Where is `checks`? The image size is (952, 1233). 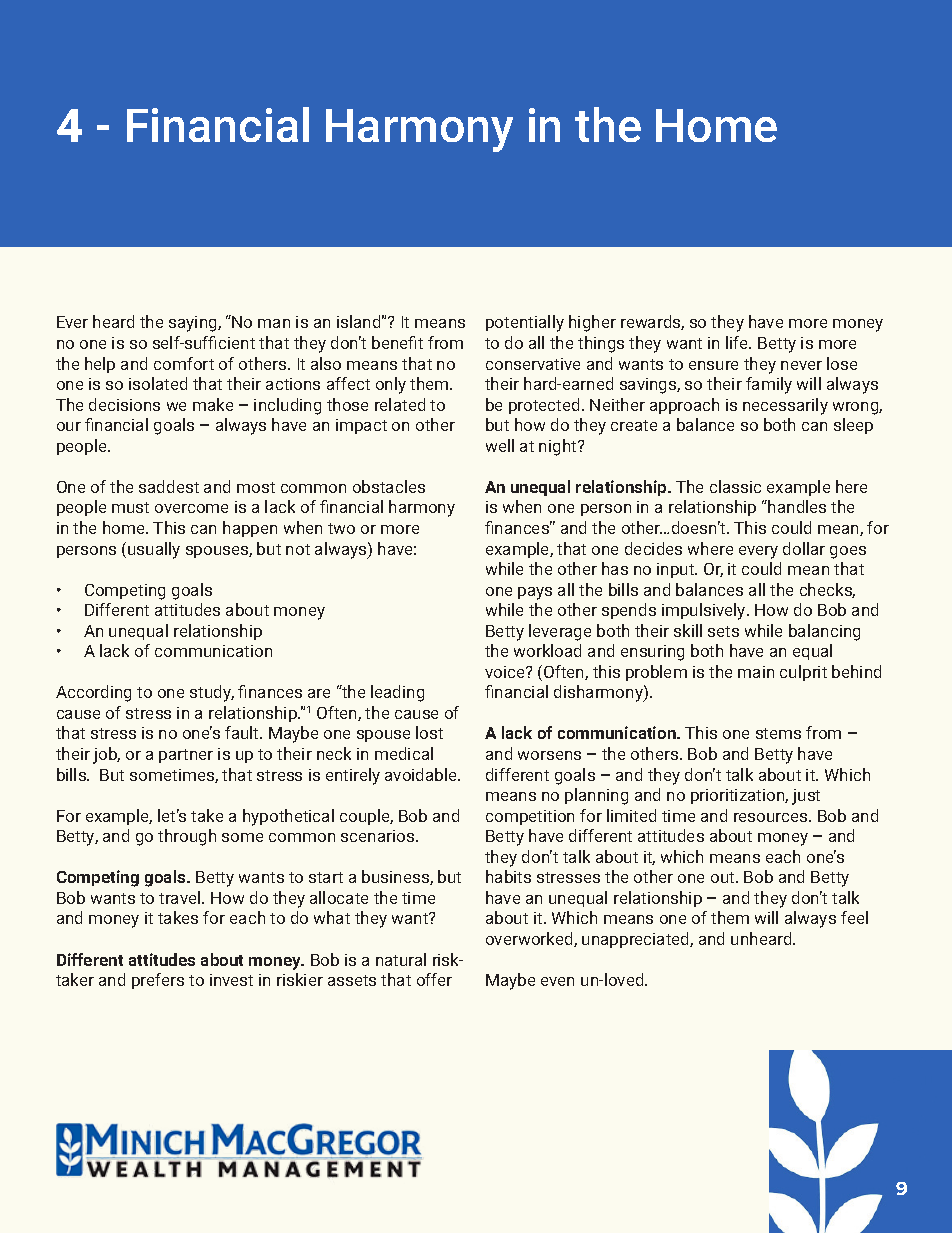
checks is located at coordinates (827, 590).
